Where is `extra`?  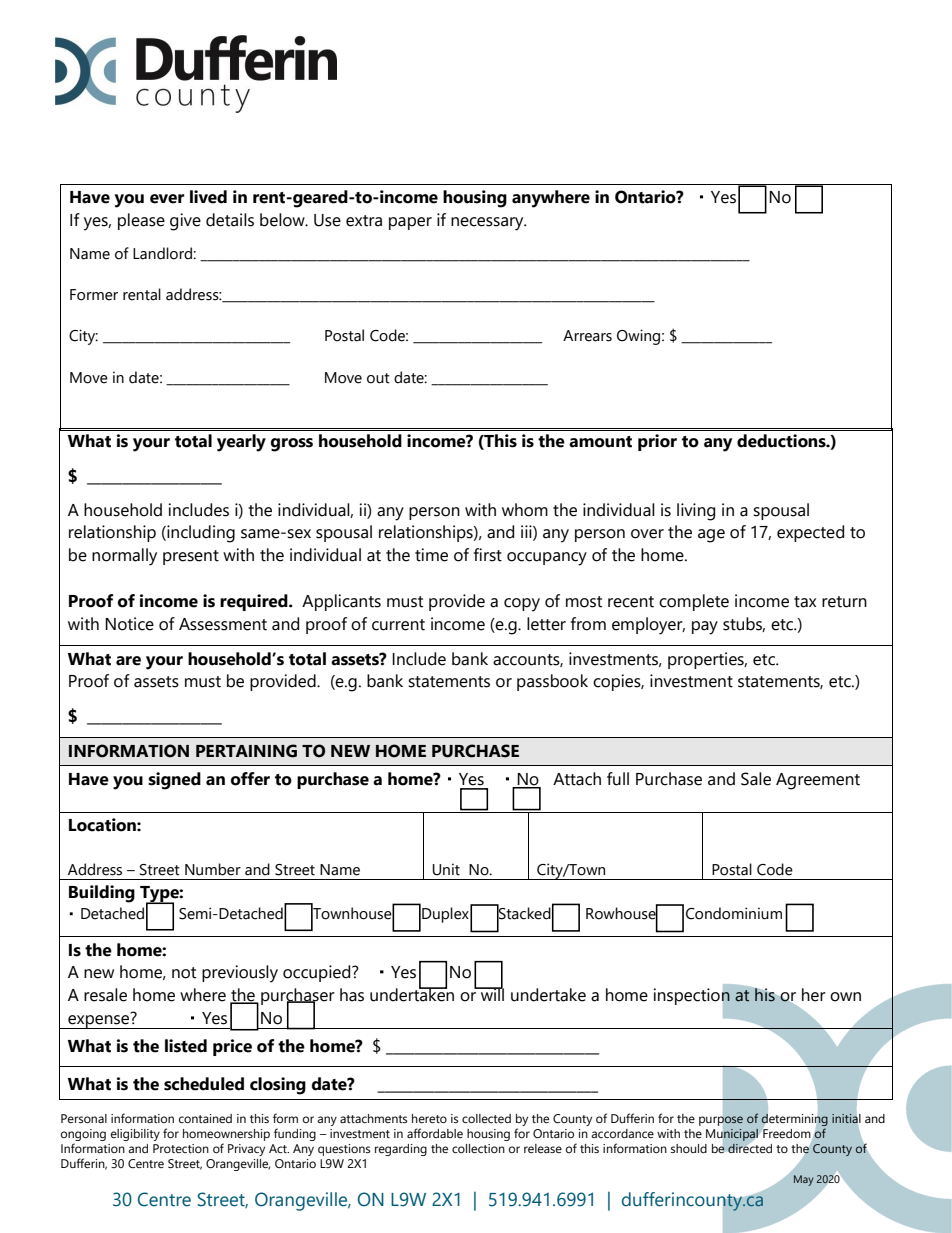 extra is located at coordinates (364, 221).
